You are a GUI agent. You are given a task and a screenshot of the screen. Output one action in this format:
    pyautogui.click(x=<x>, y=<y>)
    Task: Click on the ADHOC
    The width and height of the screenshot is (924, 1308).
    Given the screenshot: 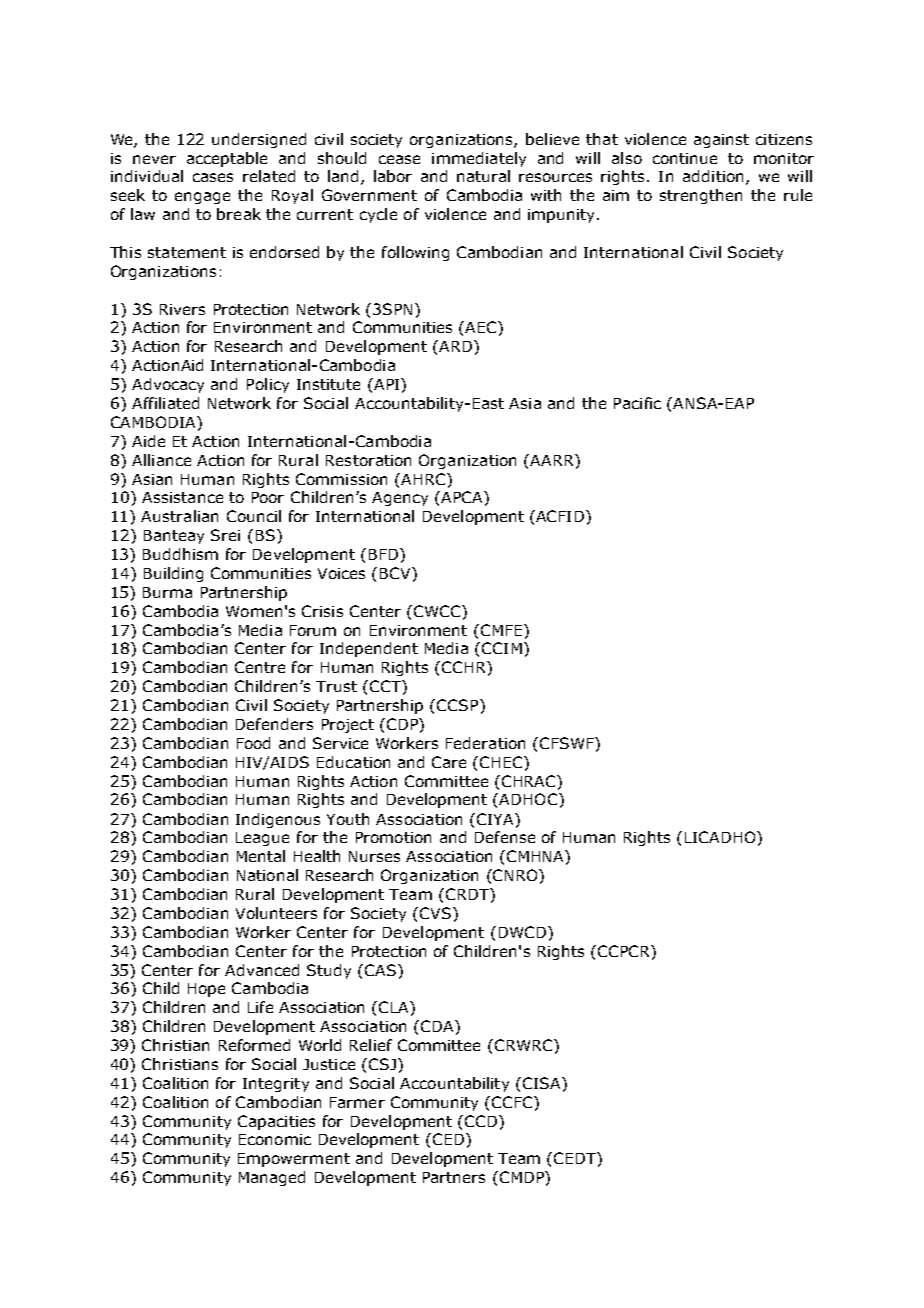 What is the action you would take?
    pyautogui.click(x=528, y=799)
